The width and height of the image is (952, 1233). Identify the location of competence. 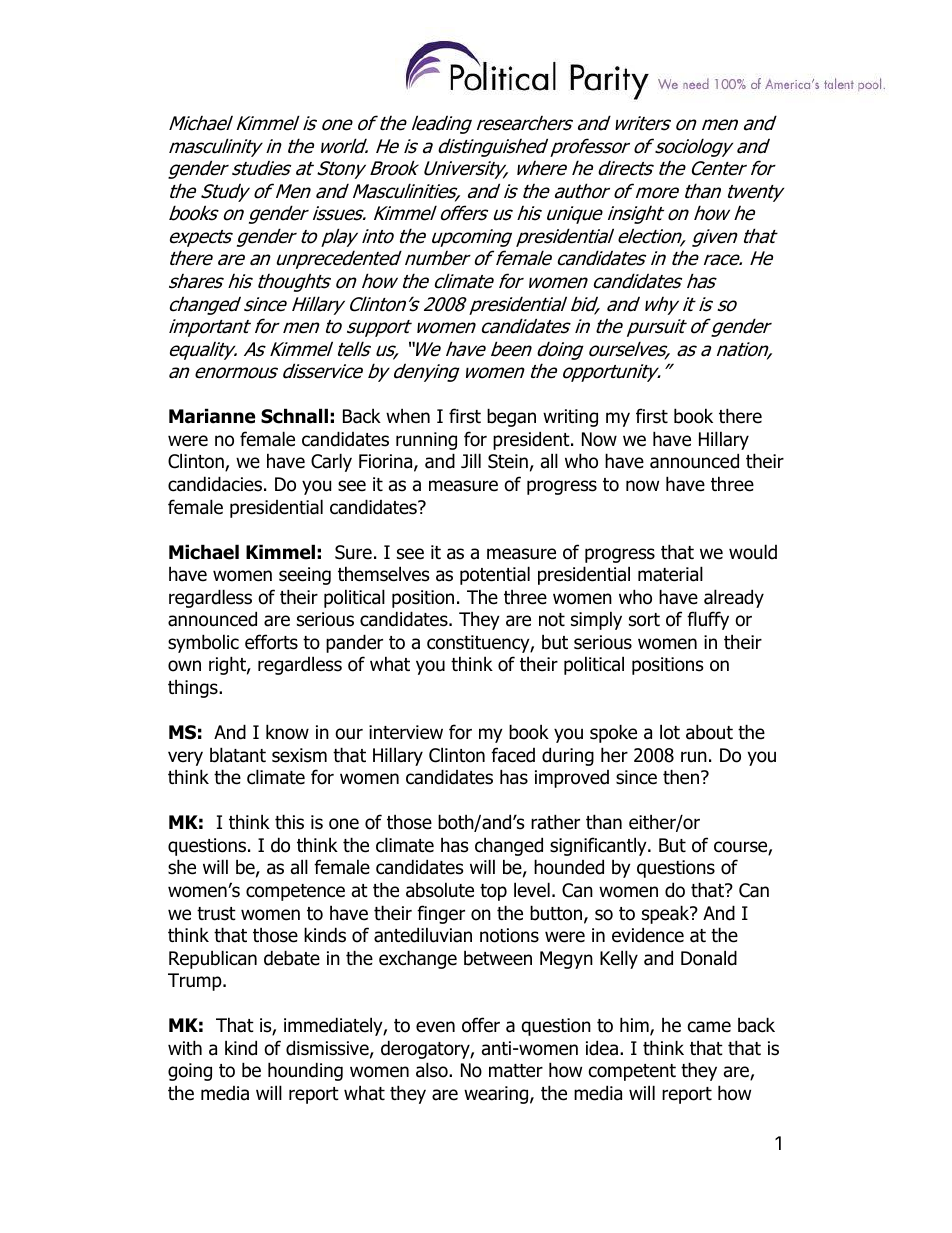
(295, 892).
